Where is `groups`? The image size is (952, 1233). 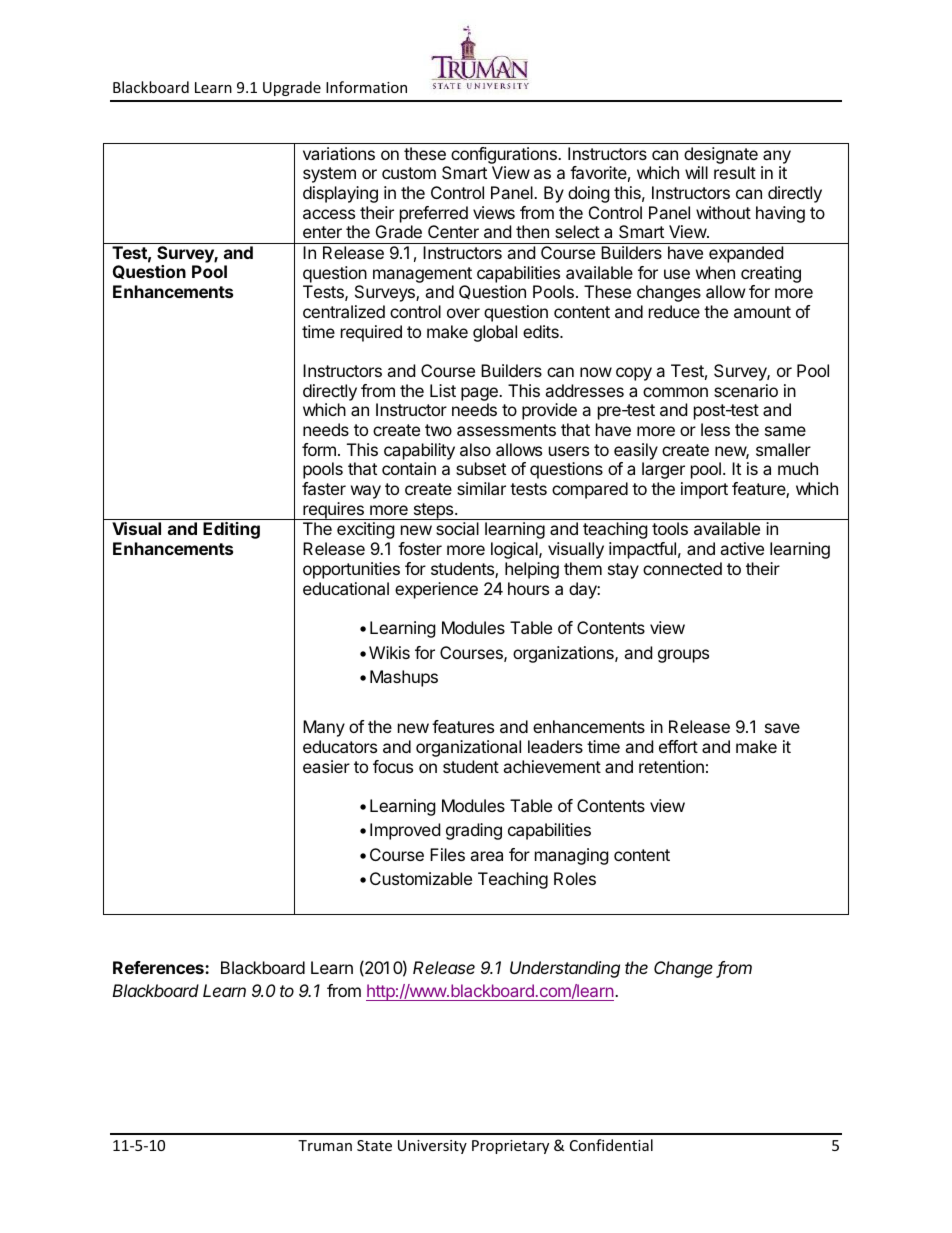
groups is located at coordinates (683, 656).
